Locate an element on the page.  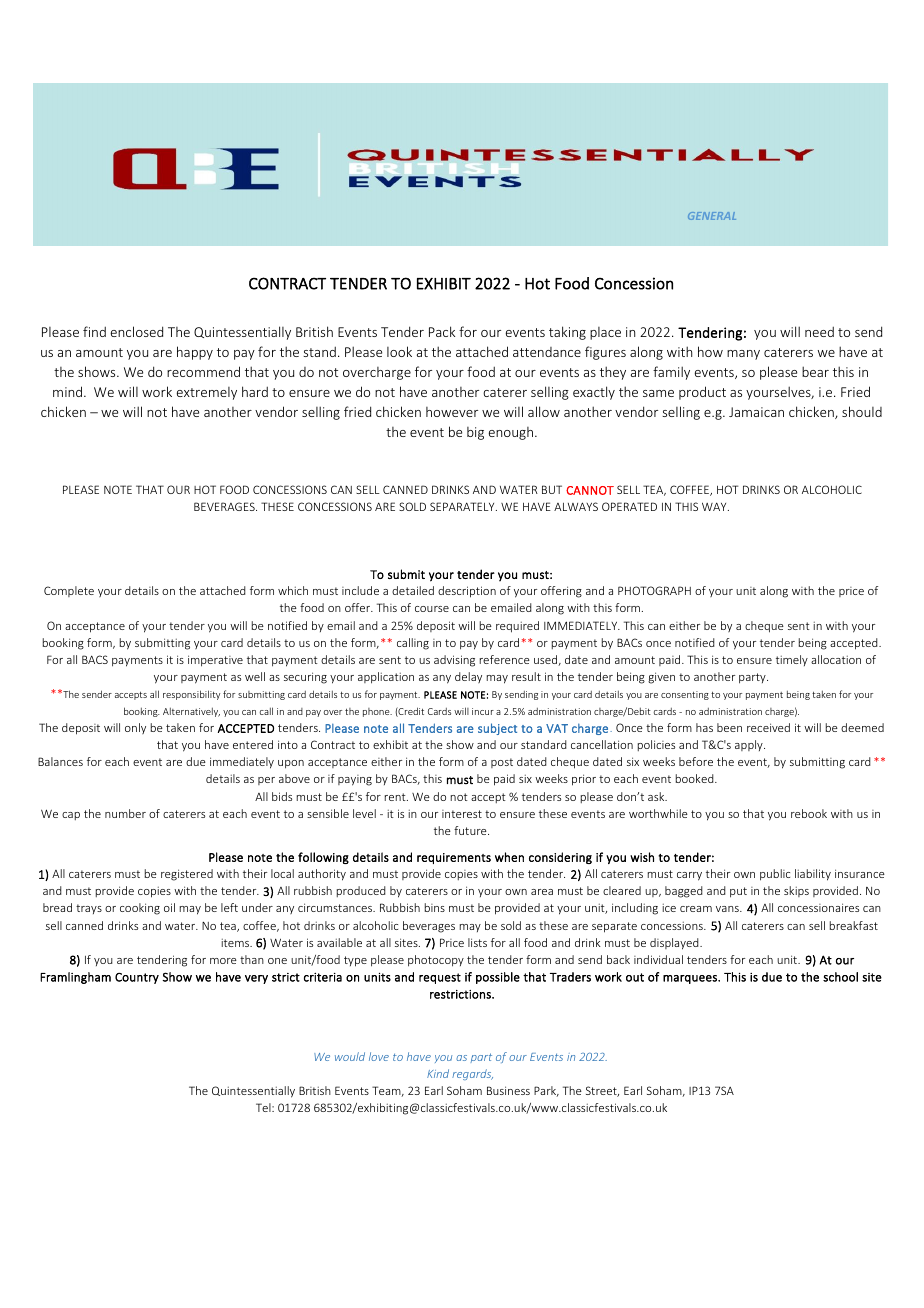
GENERAL is located at coordinates (712, 216).
